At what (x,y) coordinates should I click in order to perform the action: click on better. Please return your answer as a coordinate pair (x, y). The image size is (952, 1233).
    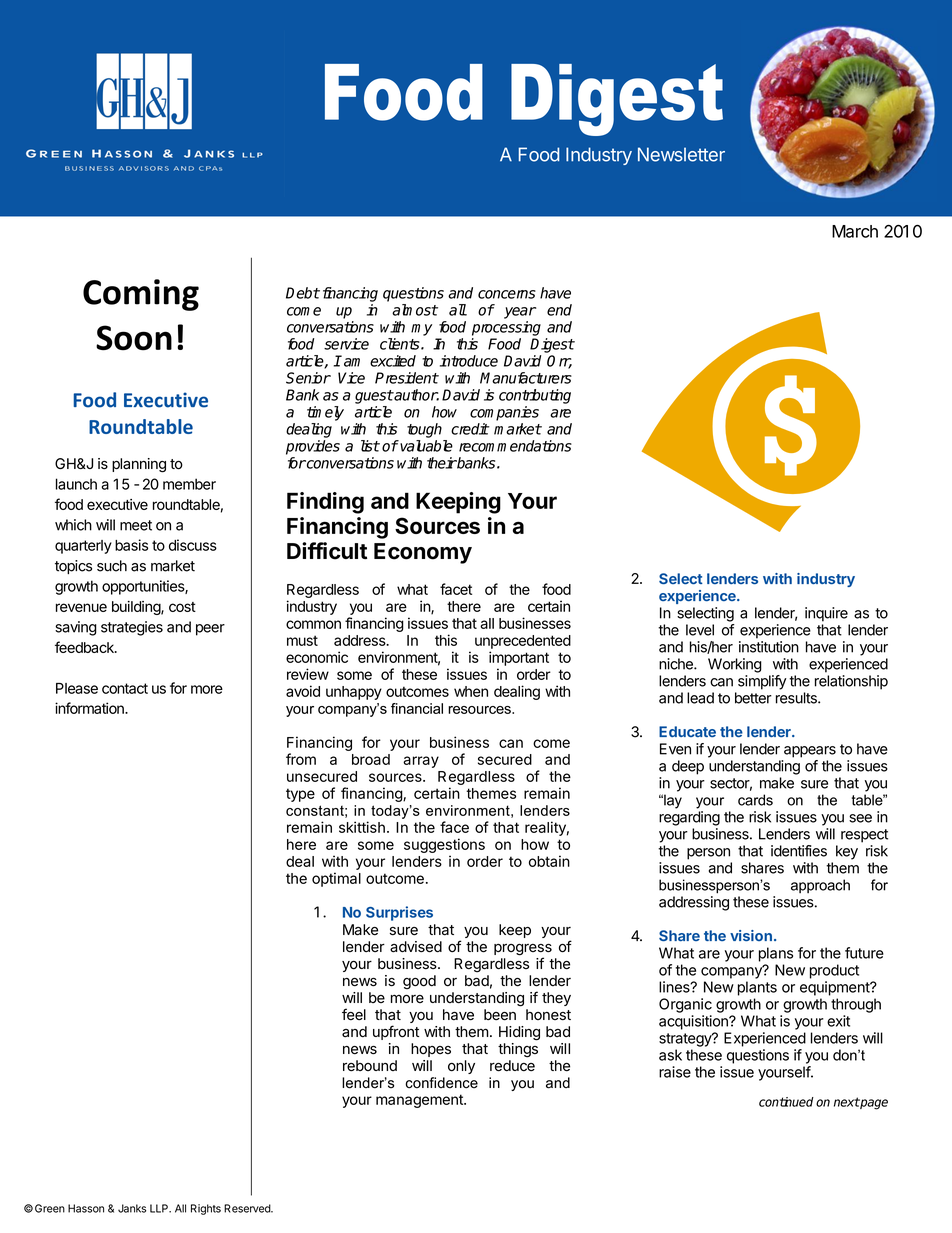
    Looking at the image, I should click on (753, 698).
